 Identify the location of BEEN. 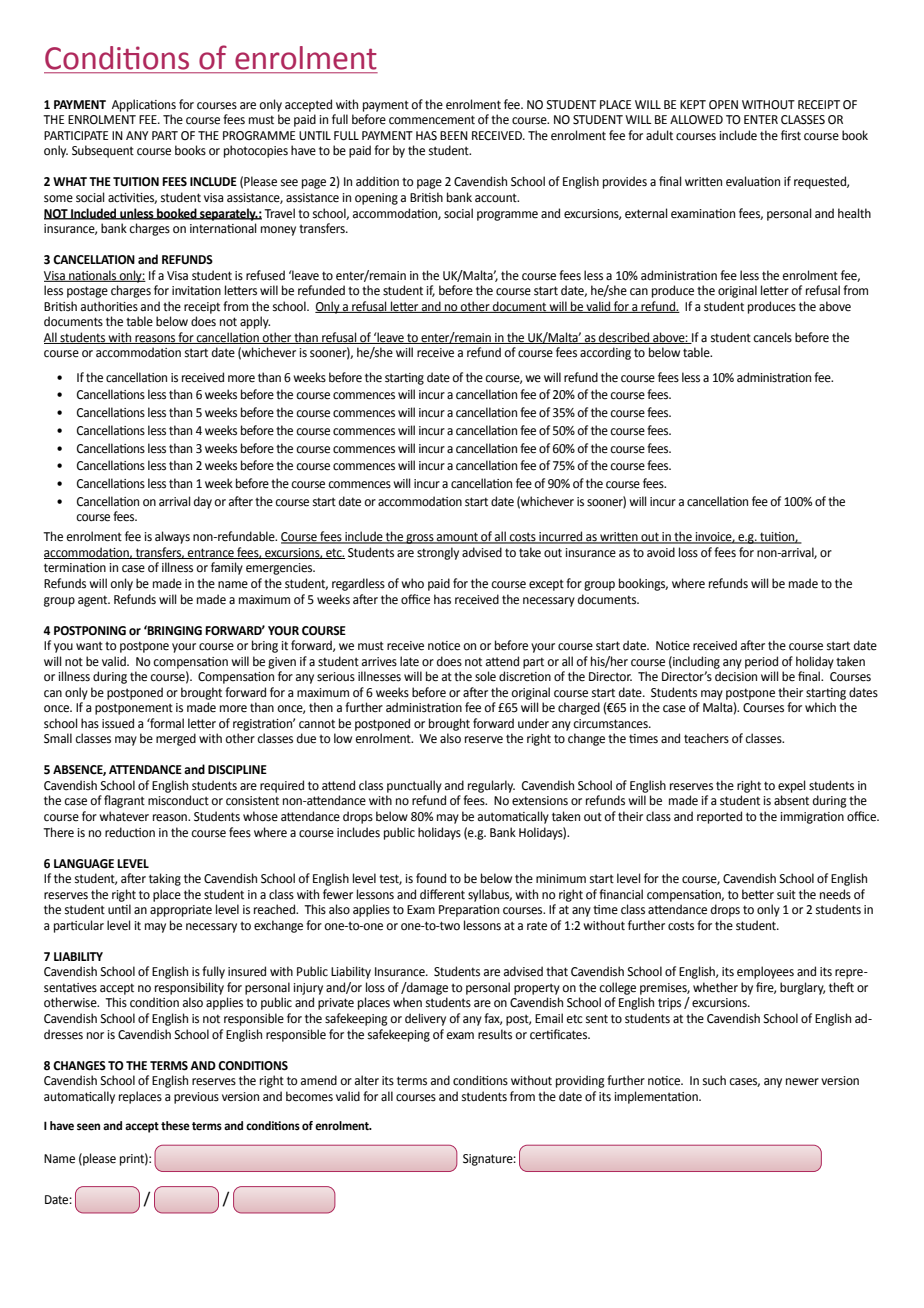
(454, 135).
